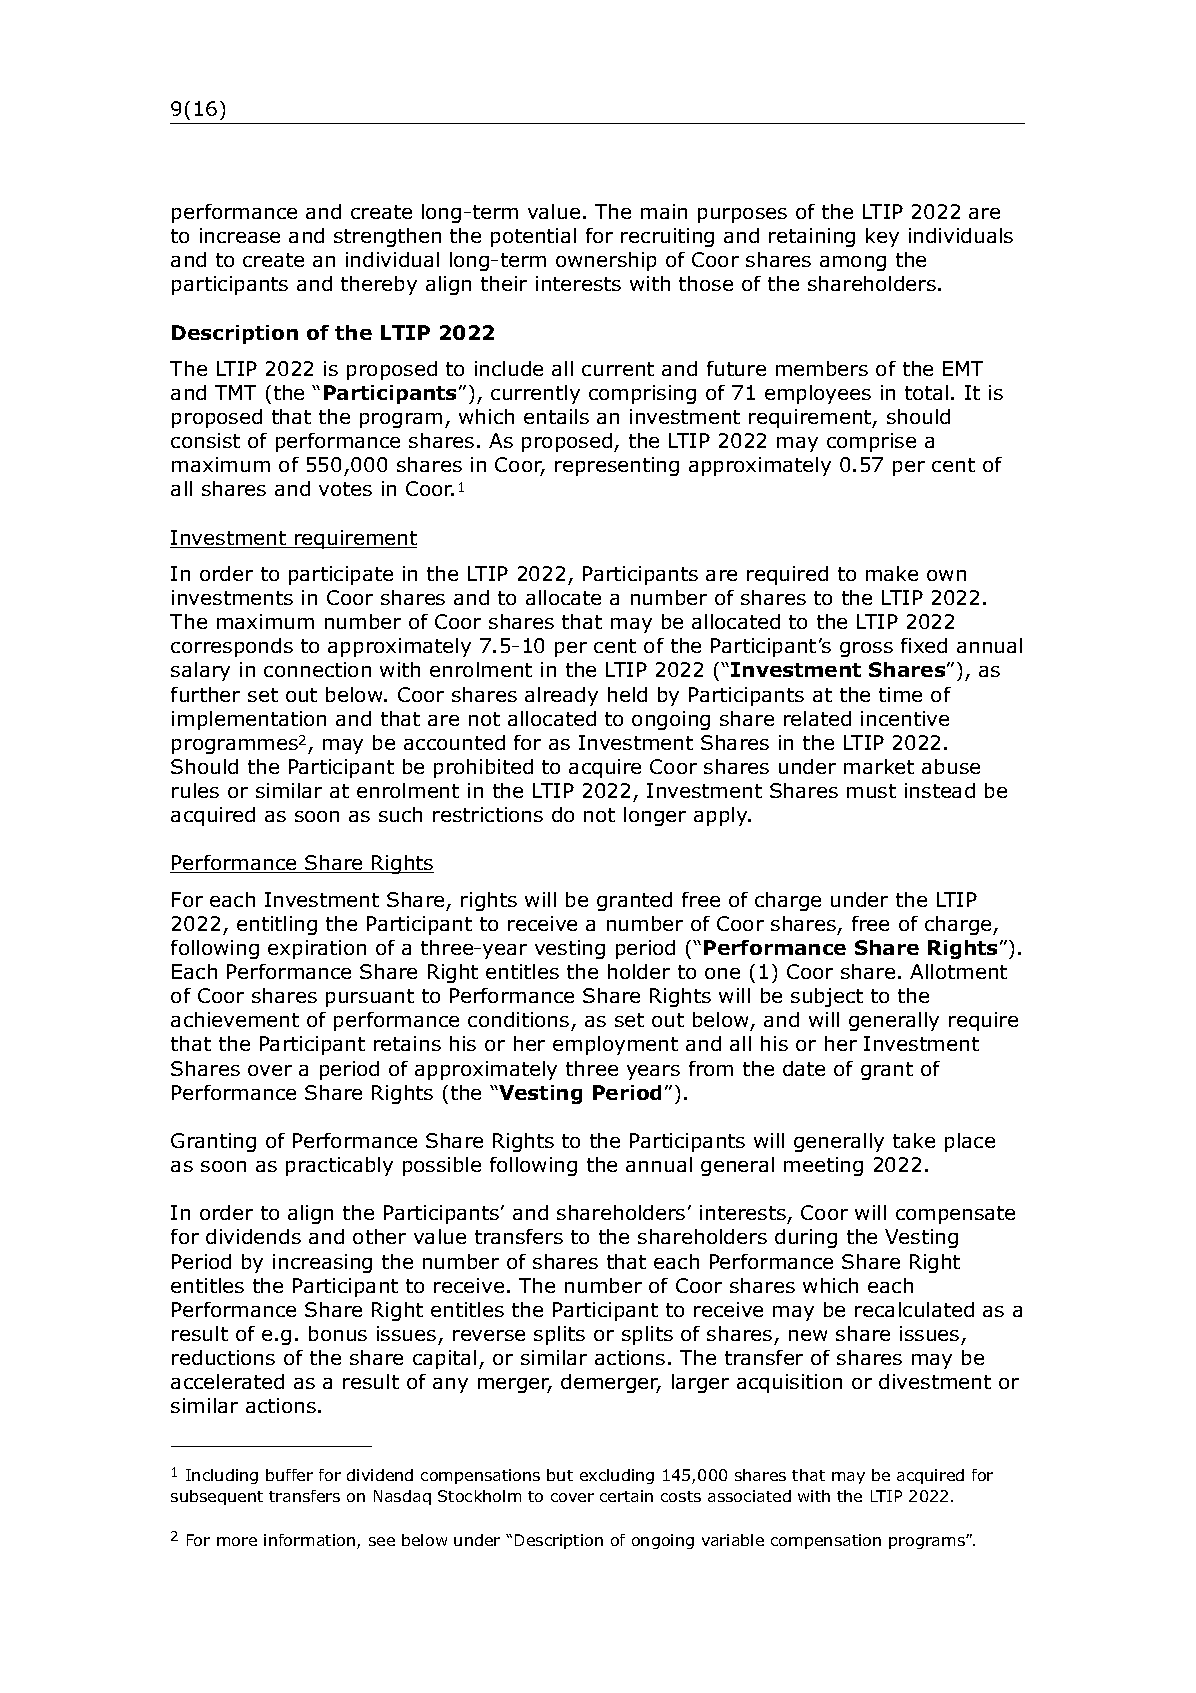 The width and height of the document is (1196, 1693). I want to click on must, so click(871, 791).
